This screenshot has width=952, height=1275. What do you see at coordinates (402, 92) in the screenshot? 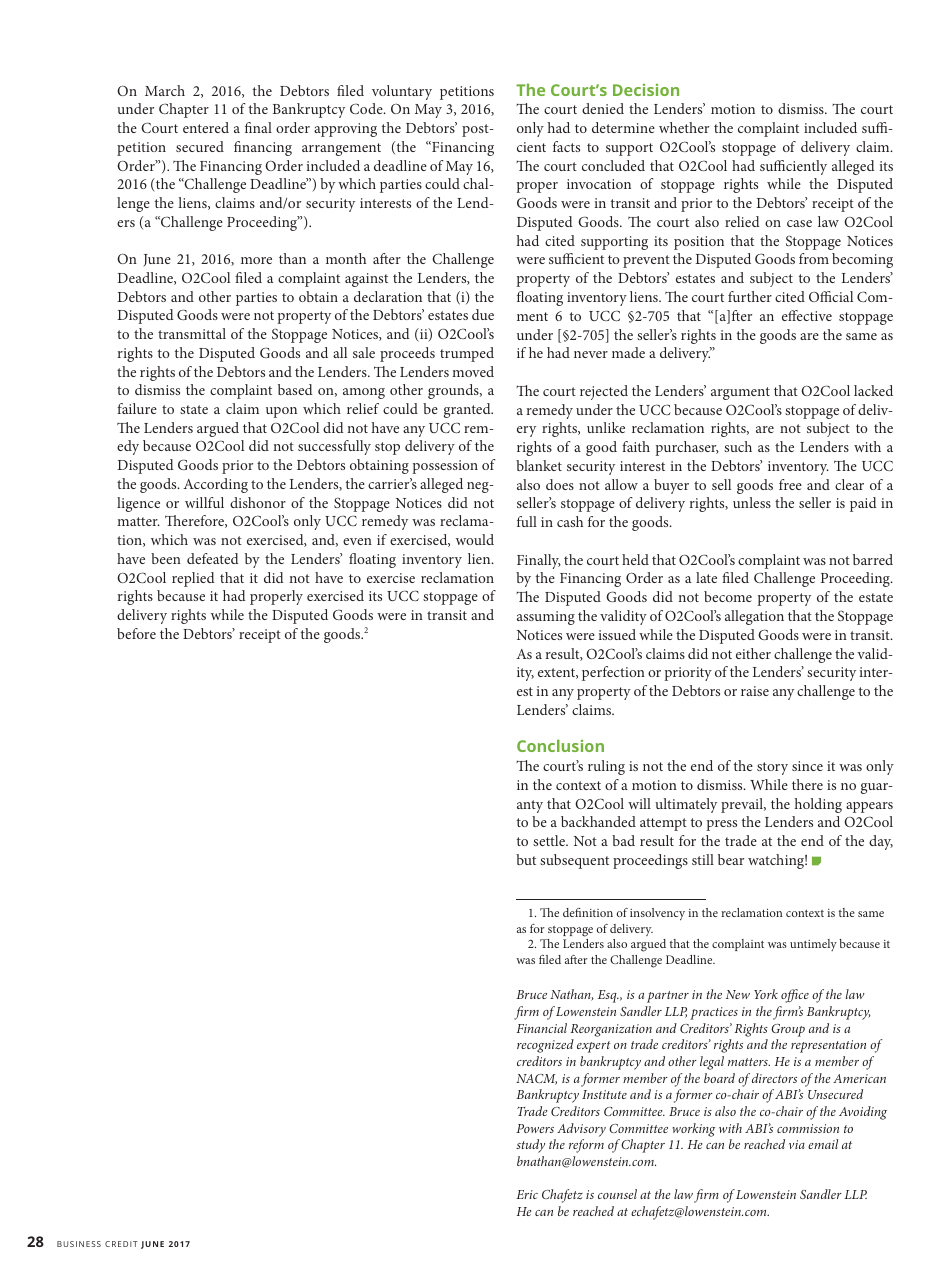
I see `voluntary` at bounding box center [402, 92].
